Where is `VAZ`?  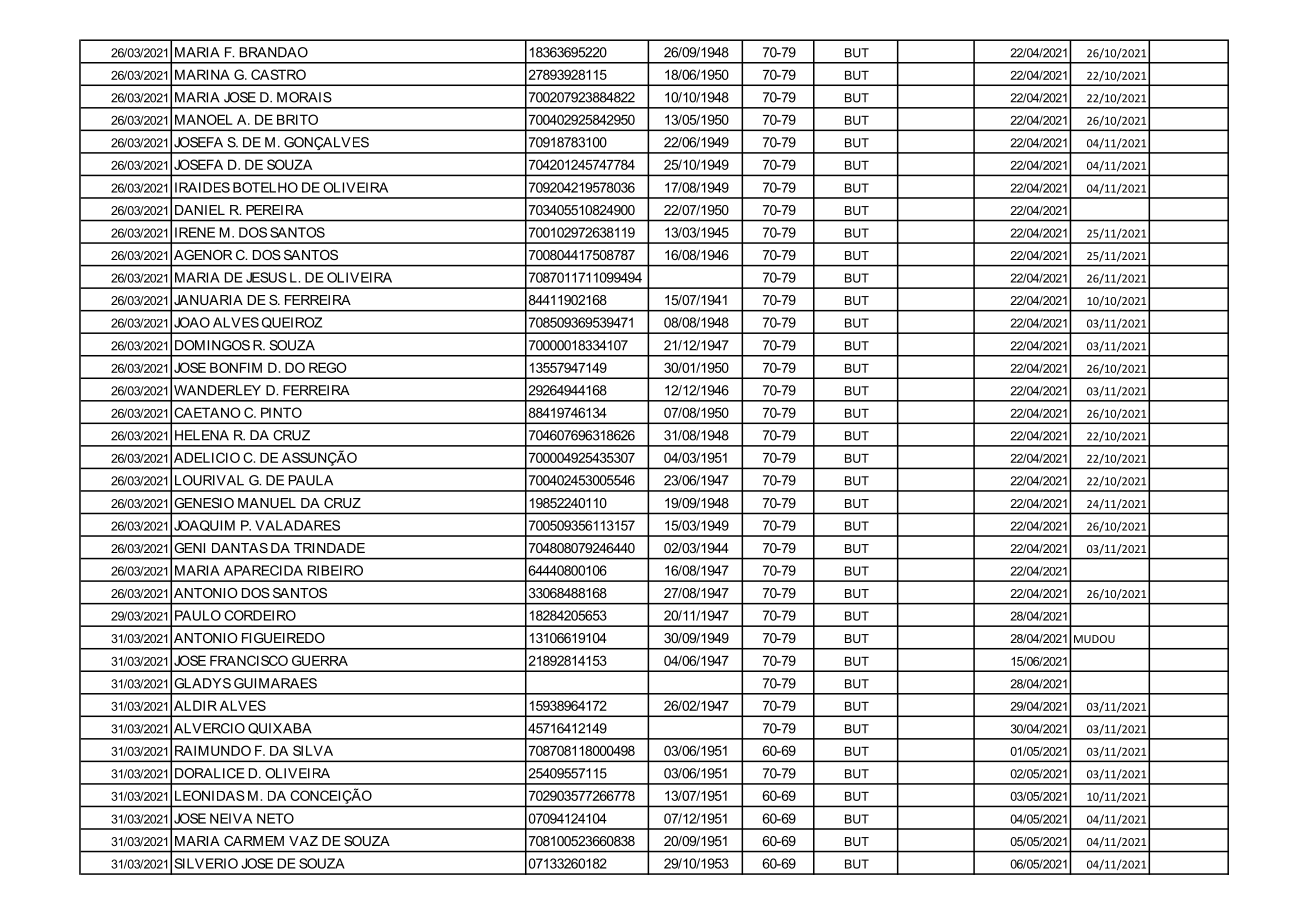 VAZ is located at coordinates (303, 841).
